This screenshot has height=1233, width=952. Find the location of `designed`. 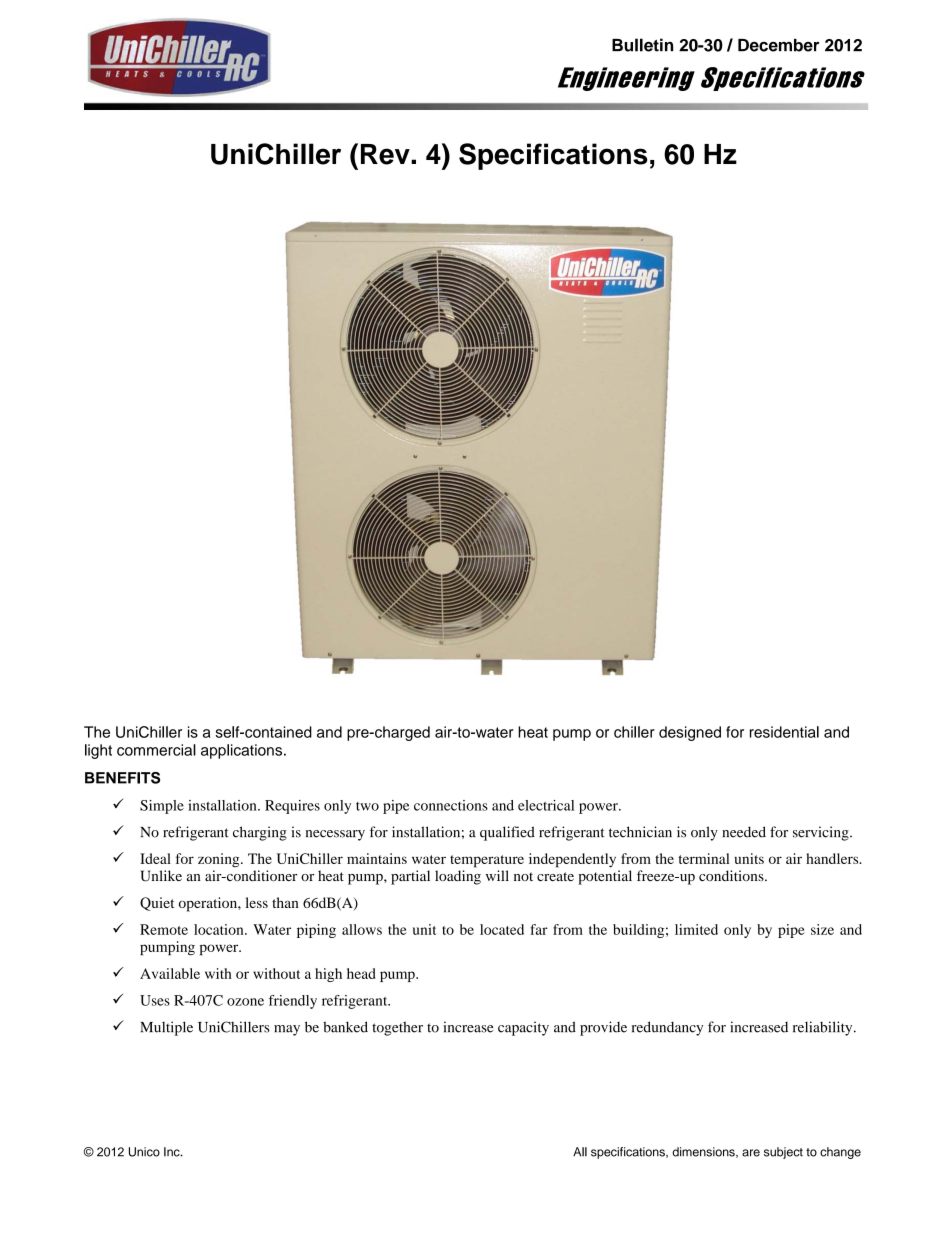

designed is located at coordinates (690, 733).
